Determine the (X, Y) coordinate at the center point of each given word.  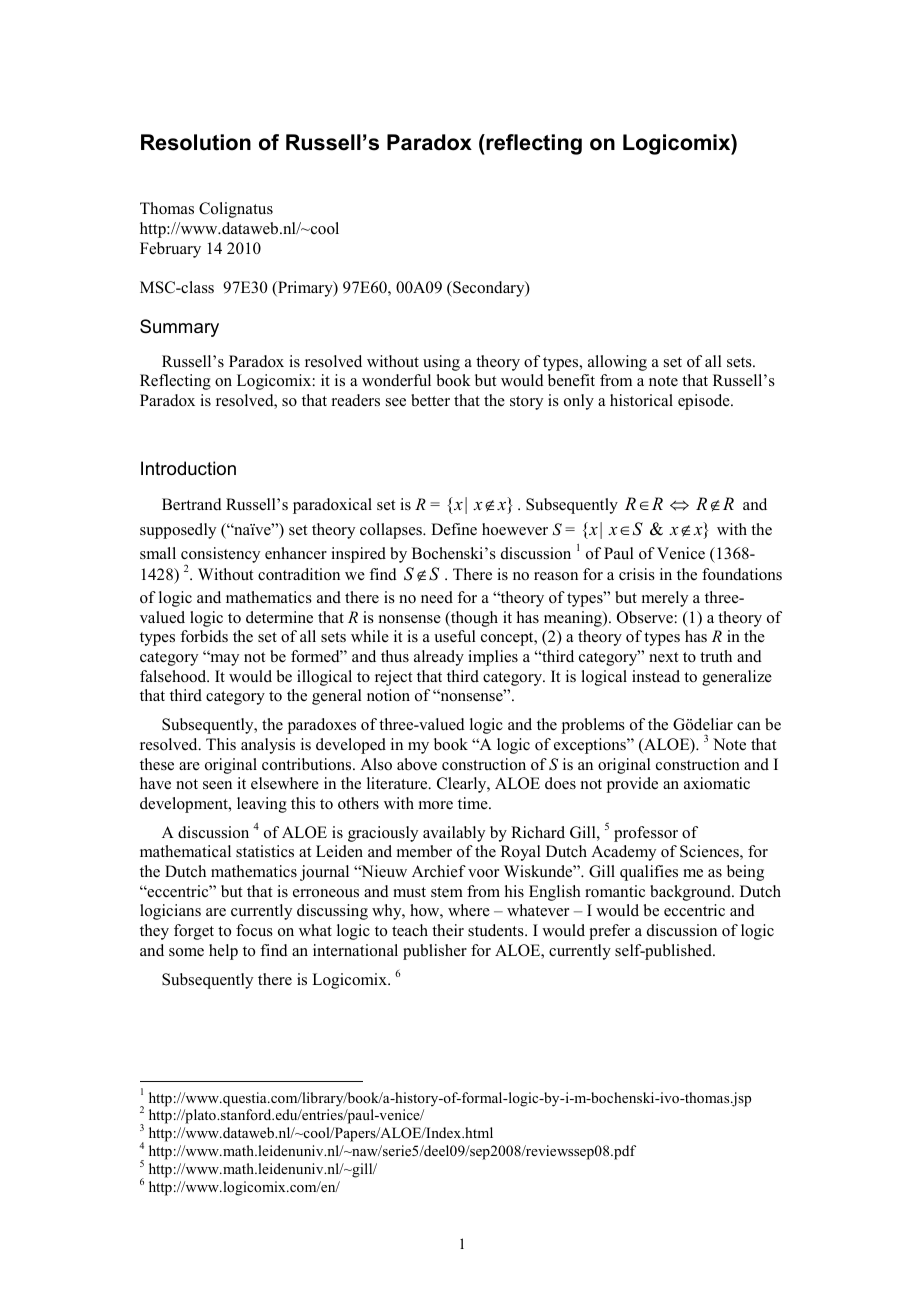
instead (656, 676)
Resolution (196, 142)
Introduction (188, 468)
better (430, 400)
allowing (617, 363)
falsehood (174, 676)
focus (254, 930)
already (439, 658)
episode (705, 402)
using (441, 363)
